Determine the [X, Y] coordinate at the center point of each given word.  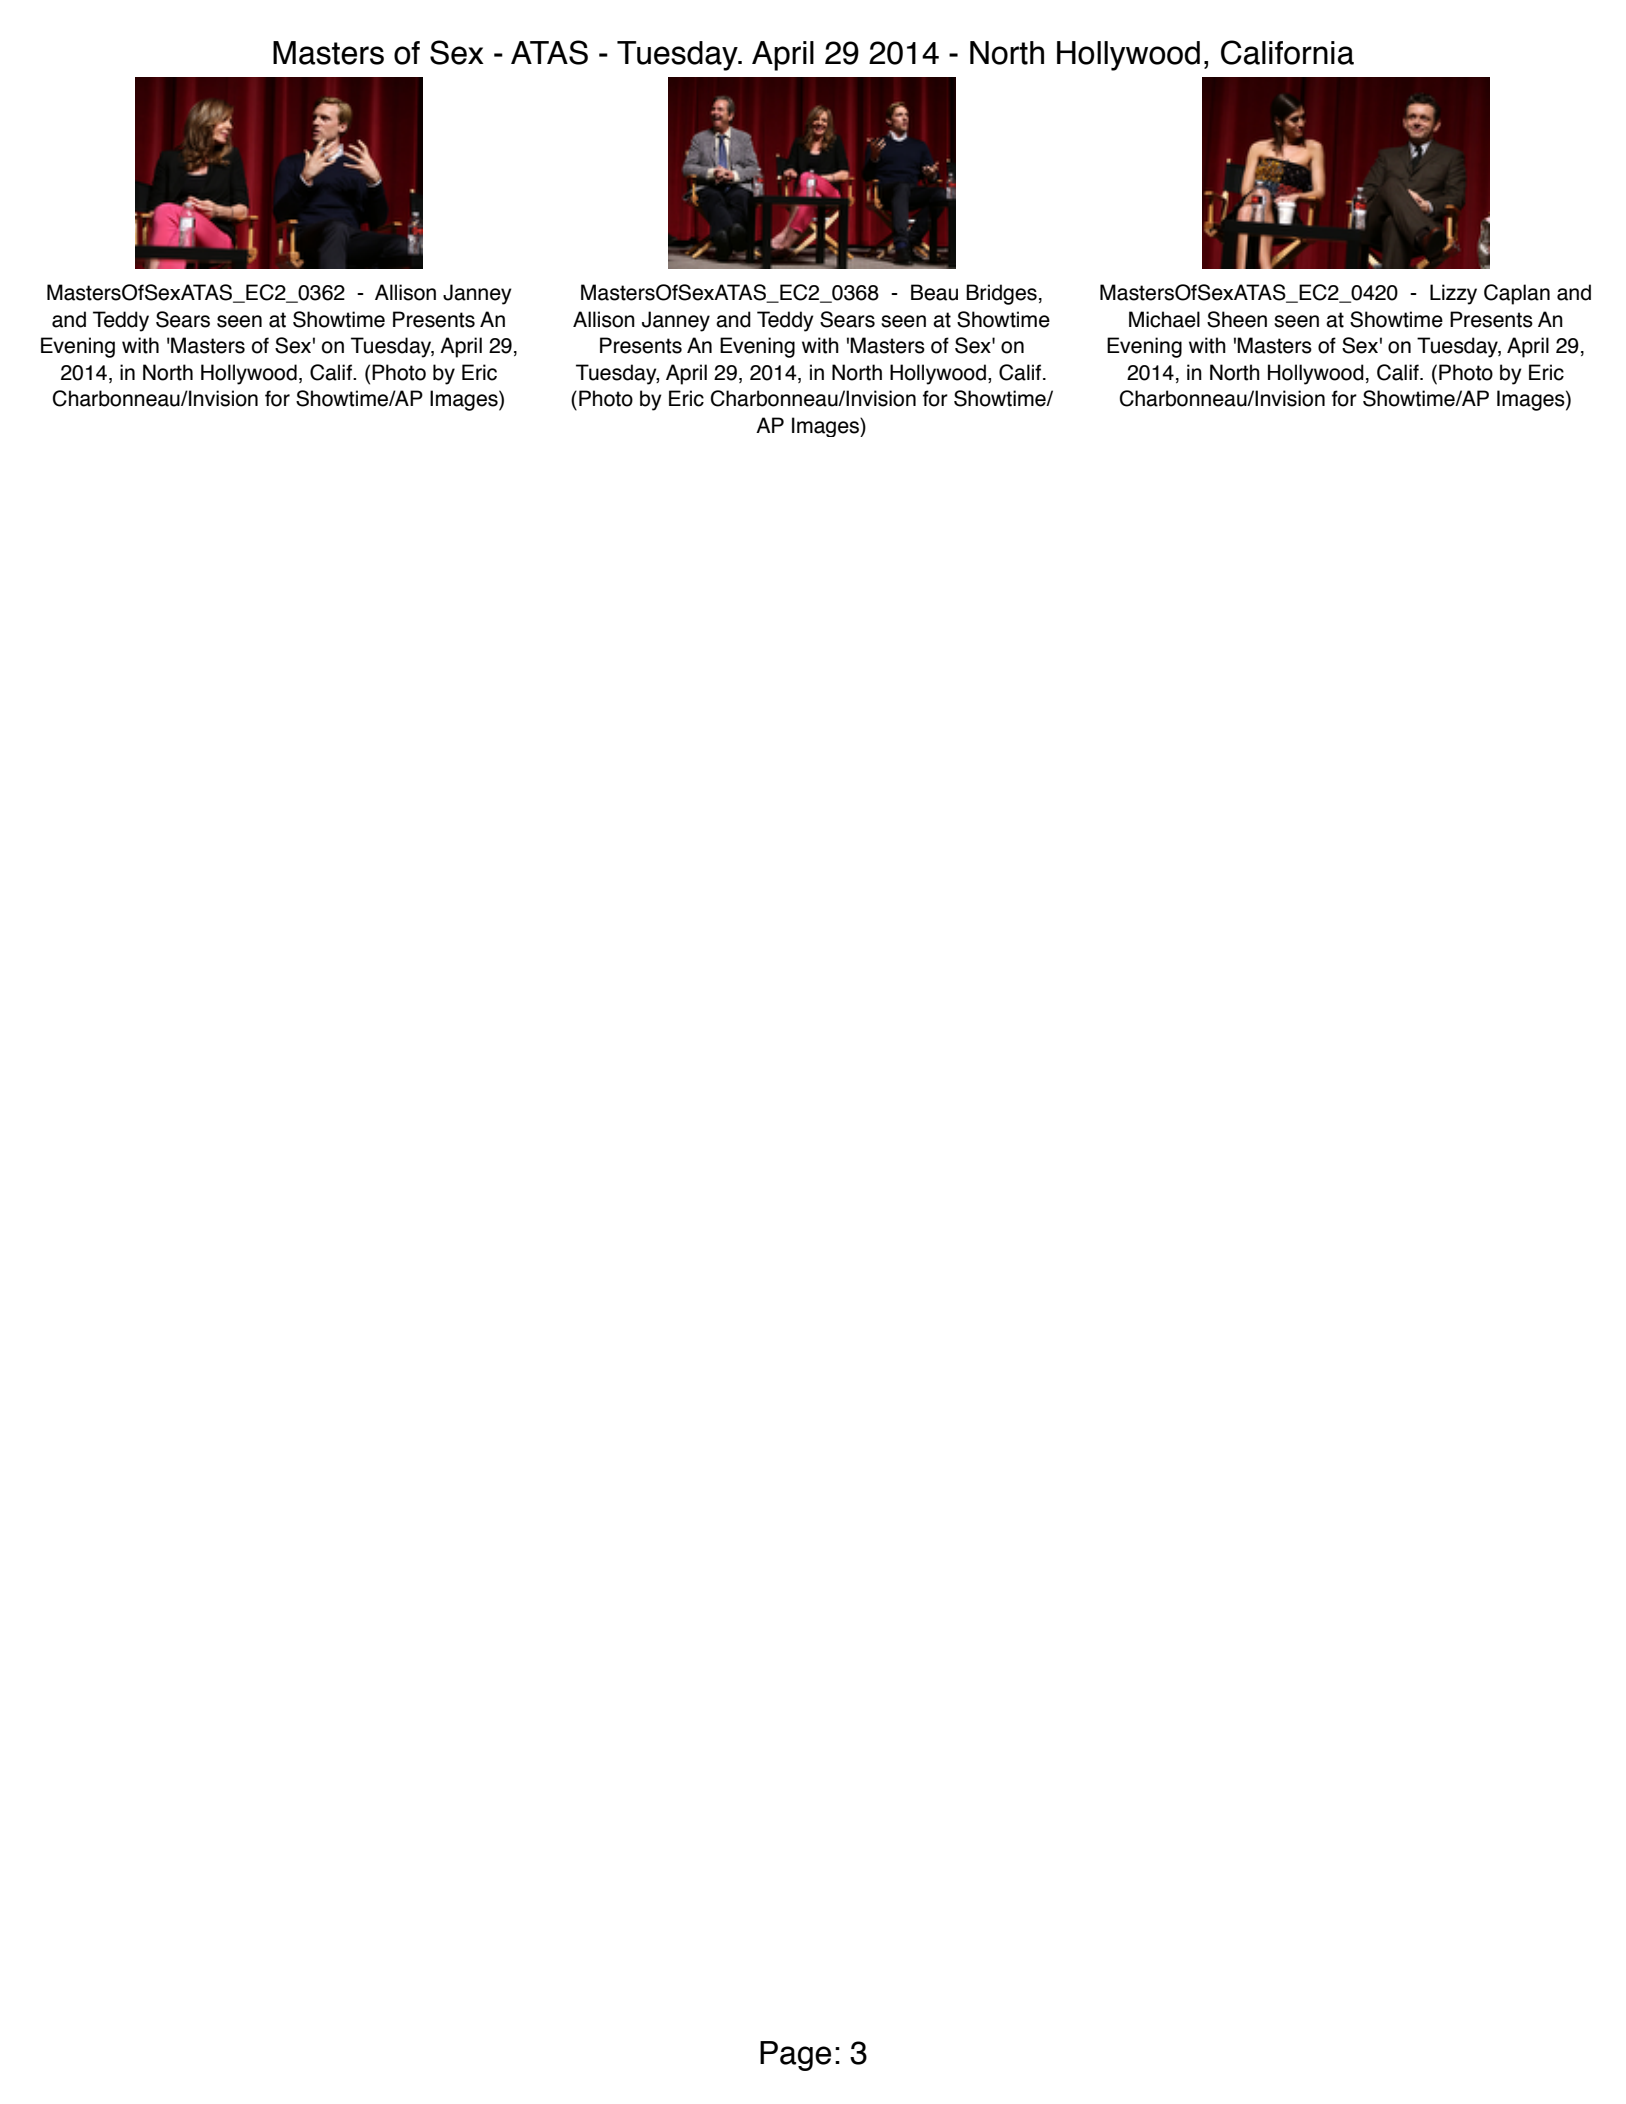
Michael [1164, 319]
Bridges [1001, 294]
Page [795, 2056]
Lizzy [1453, 294]
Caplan [1517, 294]
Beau [934, 292]
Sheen [1237, 319]
